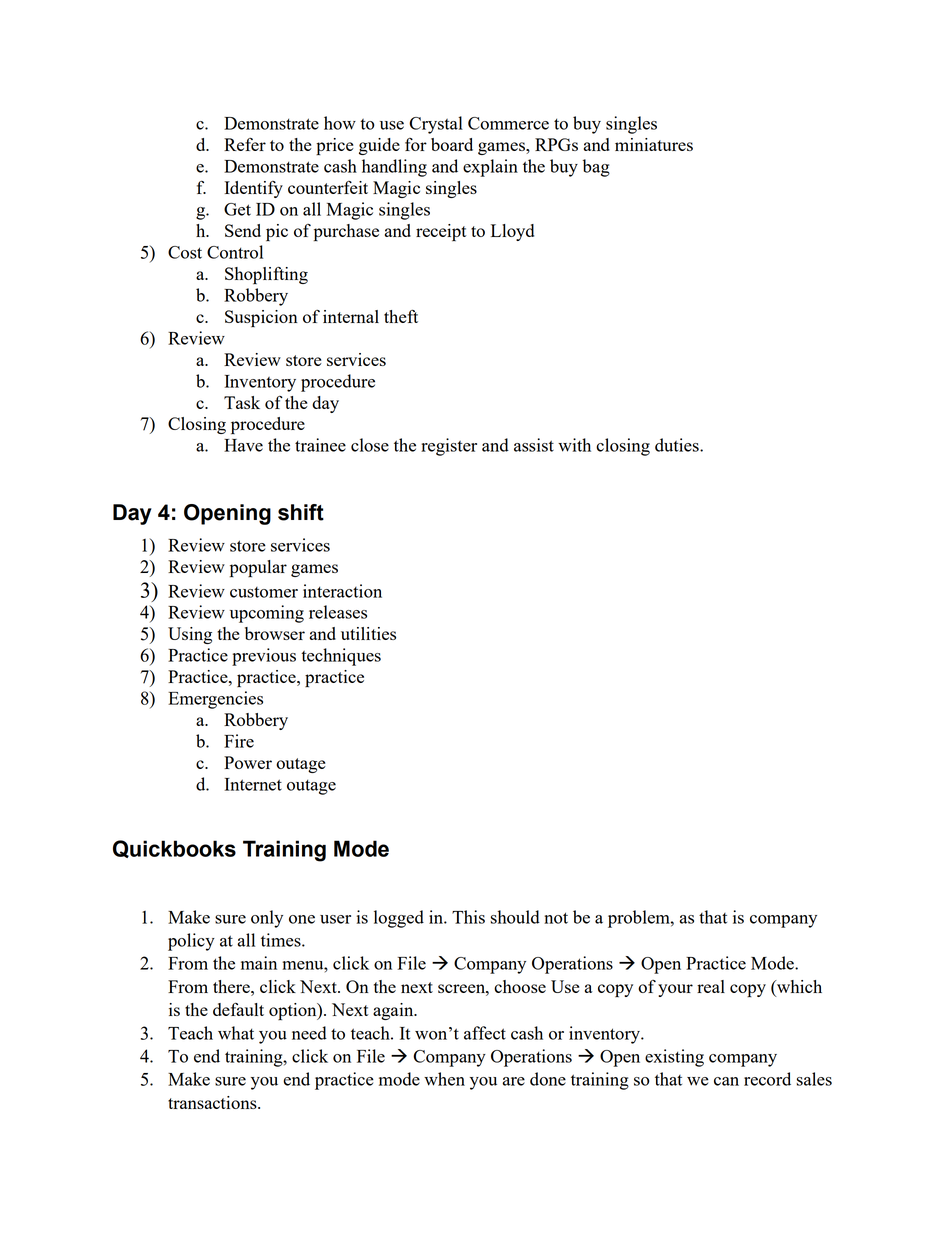 This screenshot has height=1233, width=952. I want to click on explain, so click(490, 168).
